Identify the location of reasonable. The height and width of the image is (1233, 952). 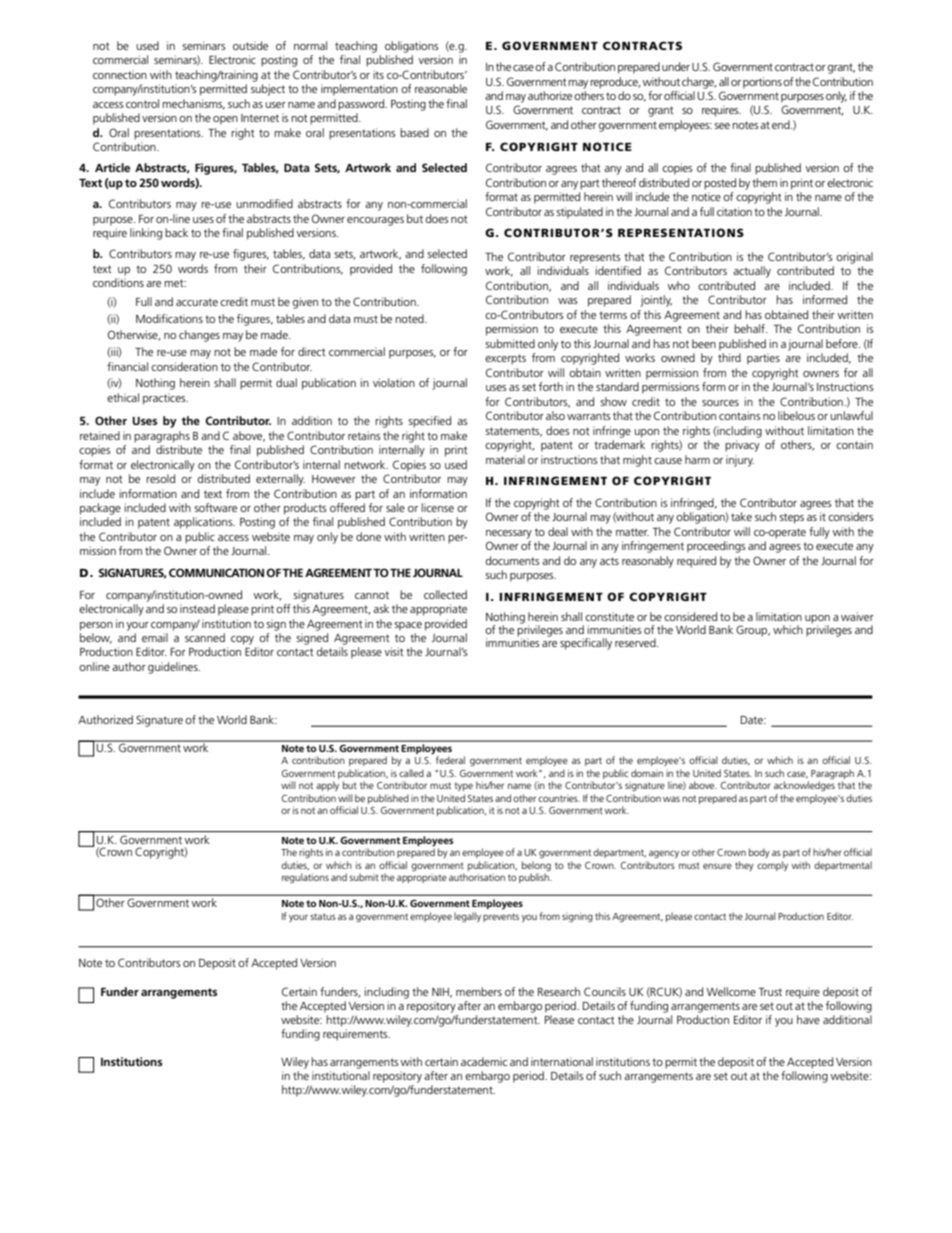
(441, 88).
